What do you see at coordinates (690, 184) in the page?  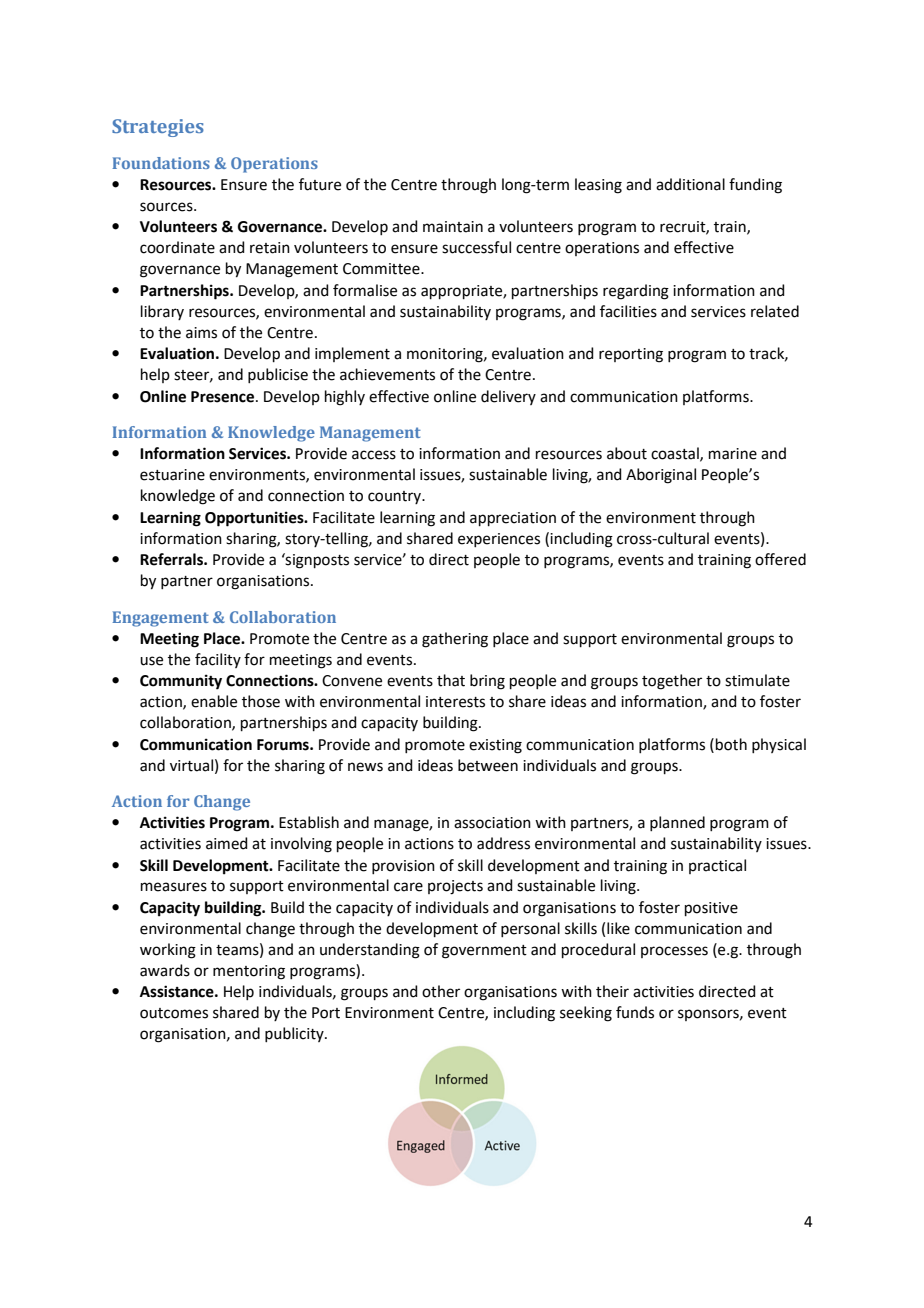 I see `additional` at bounding box center [690, 184].
